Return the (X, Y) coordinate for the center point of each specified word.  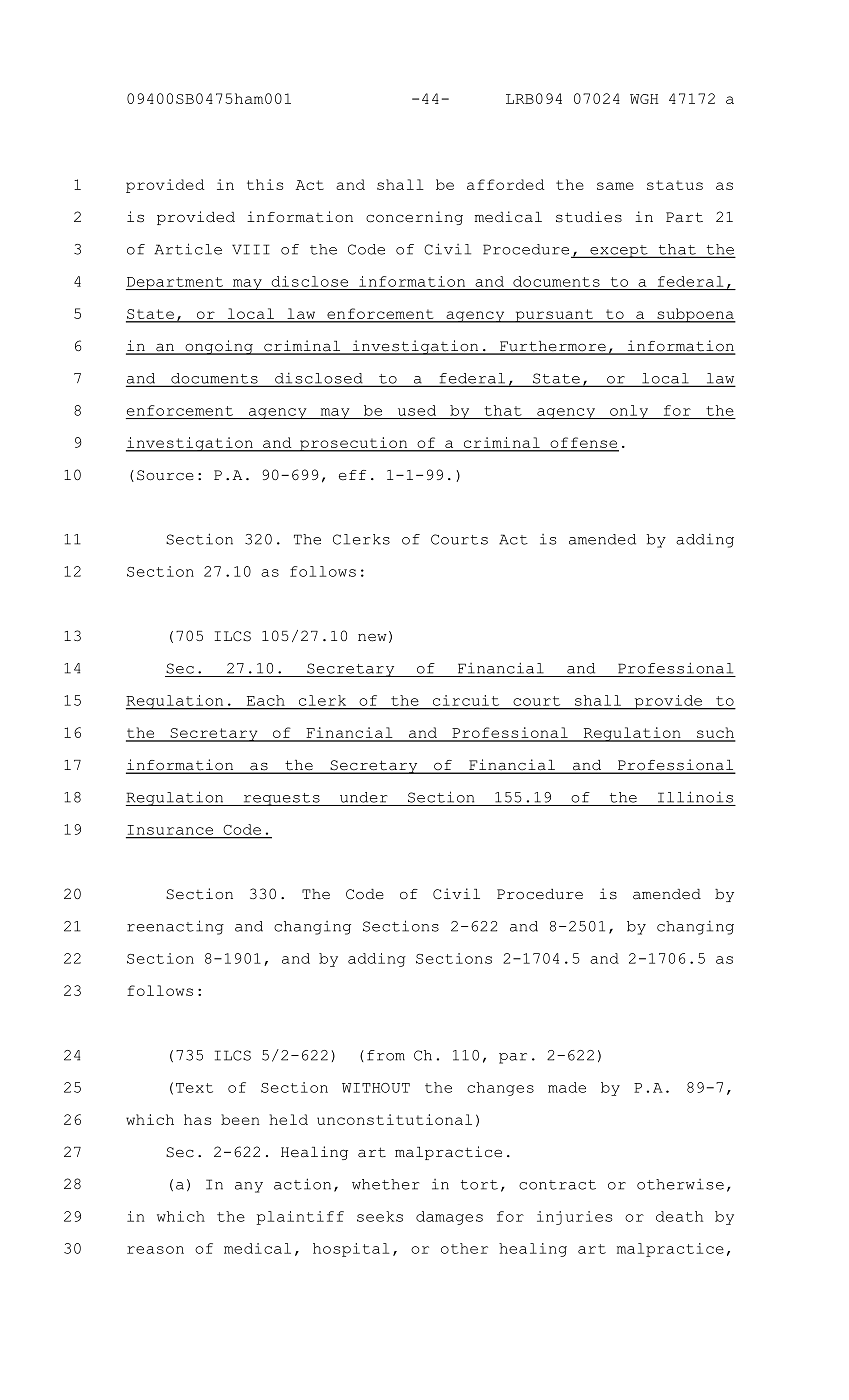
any (249, 1187)
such (715, 734)
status (675, 185)
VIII (251, 249)
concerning (414, 218)
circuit (466, 700)
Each (265, 700)
